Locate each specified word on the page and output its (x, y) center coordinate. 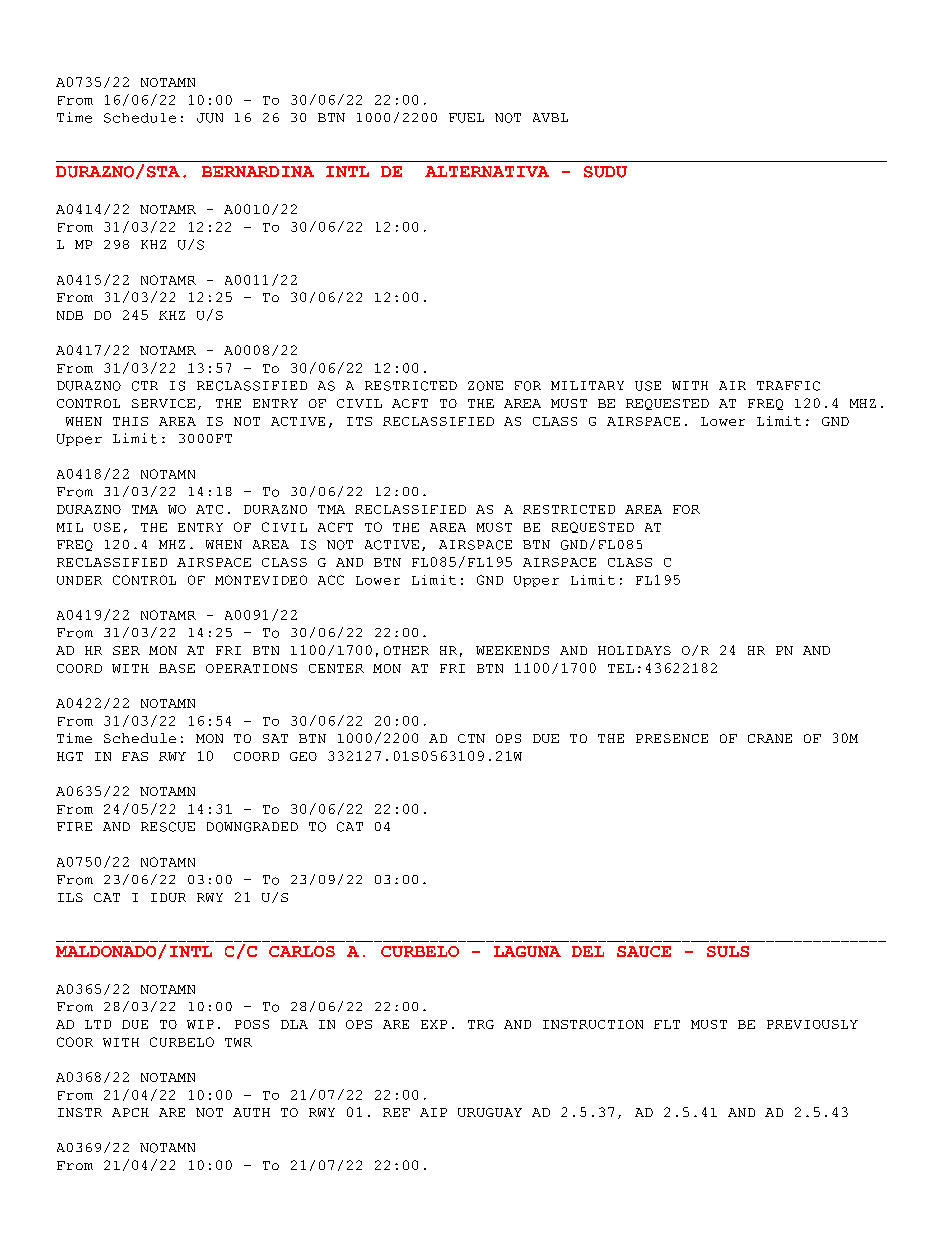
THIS (130, 421)
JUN (210, 118)
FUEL (466, 118)
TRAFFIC (788, 386)
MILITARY (587, 385)
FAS (135, 756)
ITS (359, 421)
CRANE (770, 738)
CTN (471, 738)
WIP (200, 1024)
